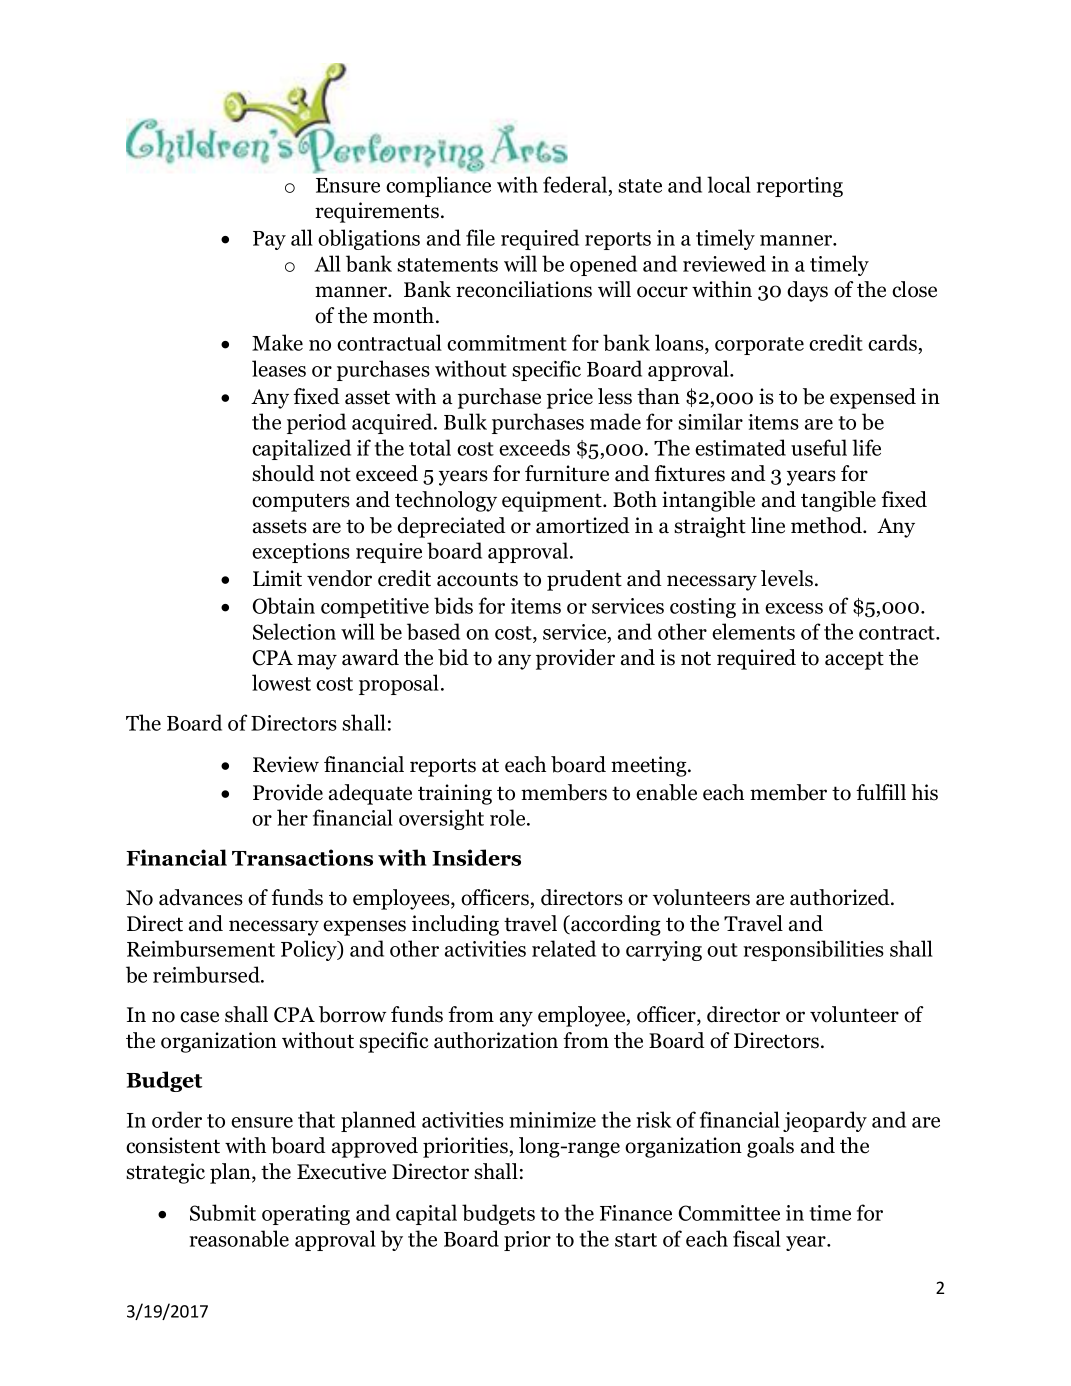  What do you see at coordinates (480, 237) in the image?
I see `file` at bounding box center [480, 237].
